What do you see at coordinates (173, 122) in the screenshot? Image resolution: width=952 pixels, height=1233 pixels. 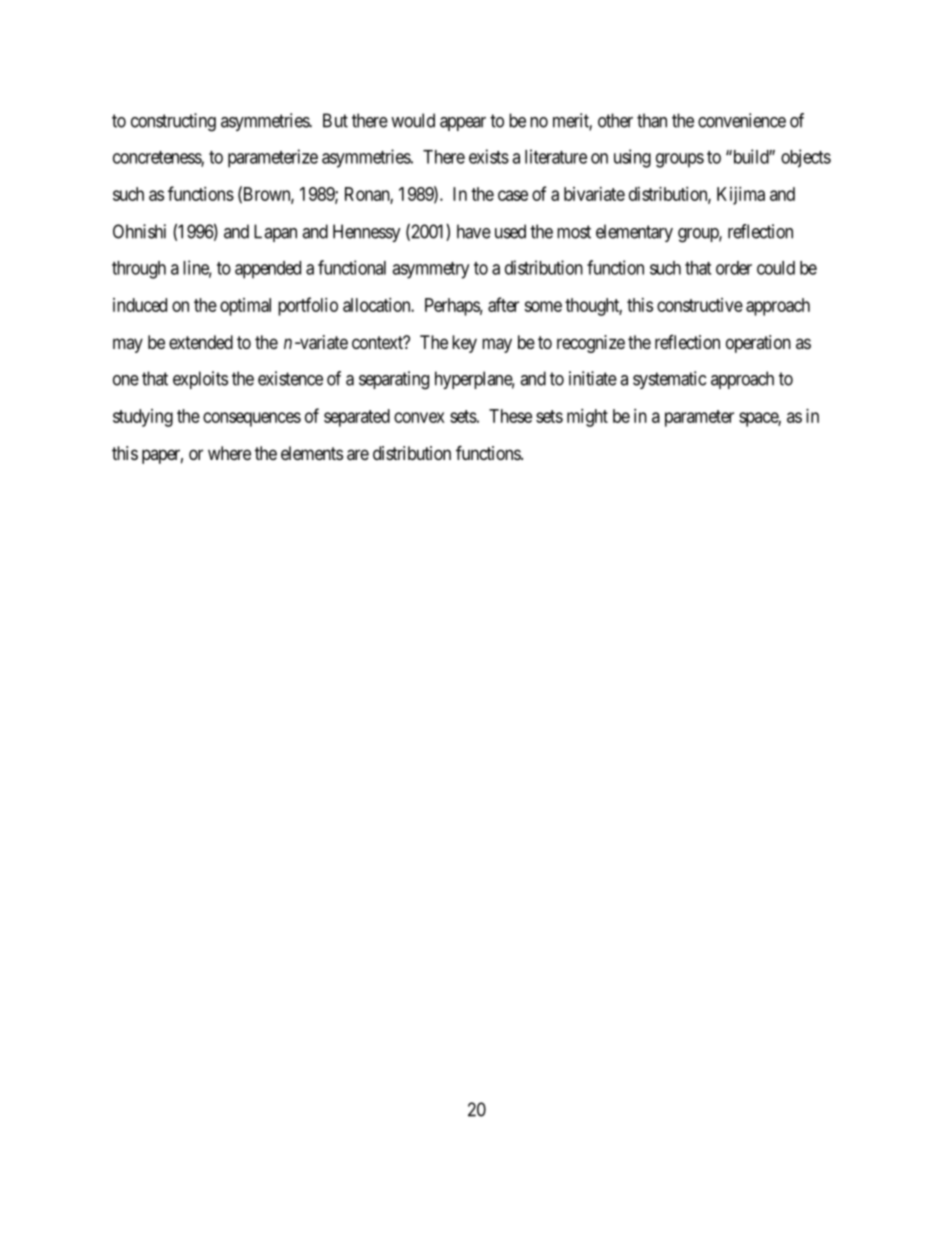 I see `constructing` at bounding box center [173, 122].
